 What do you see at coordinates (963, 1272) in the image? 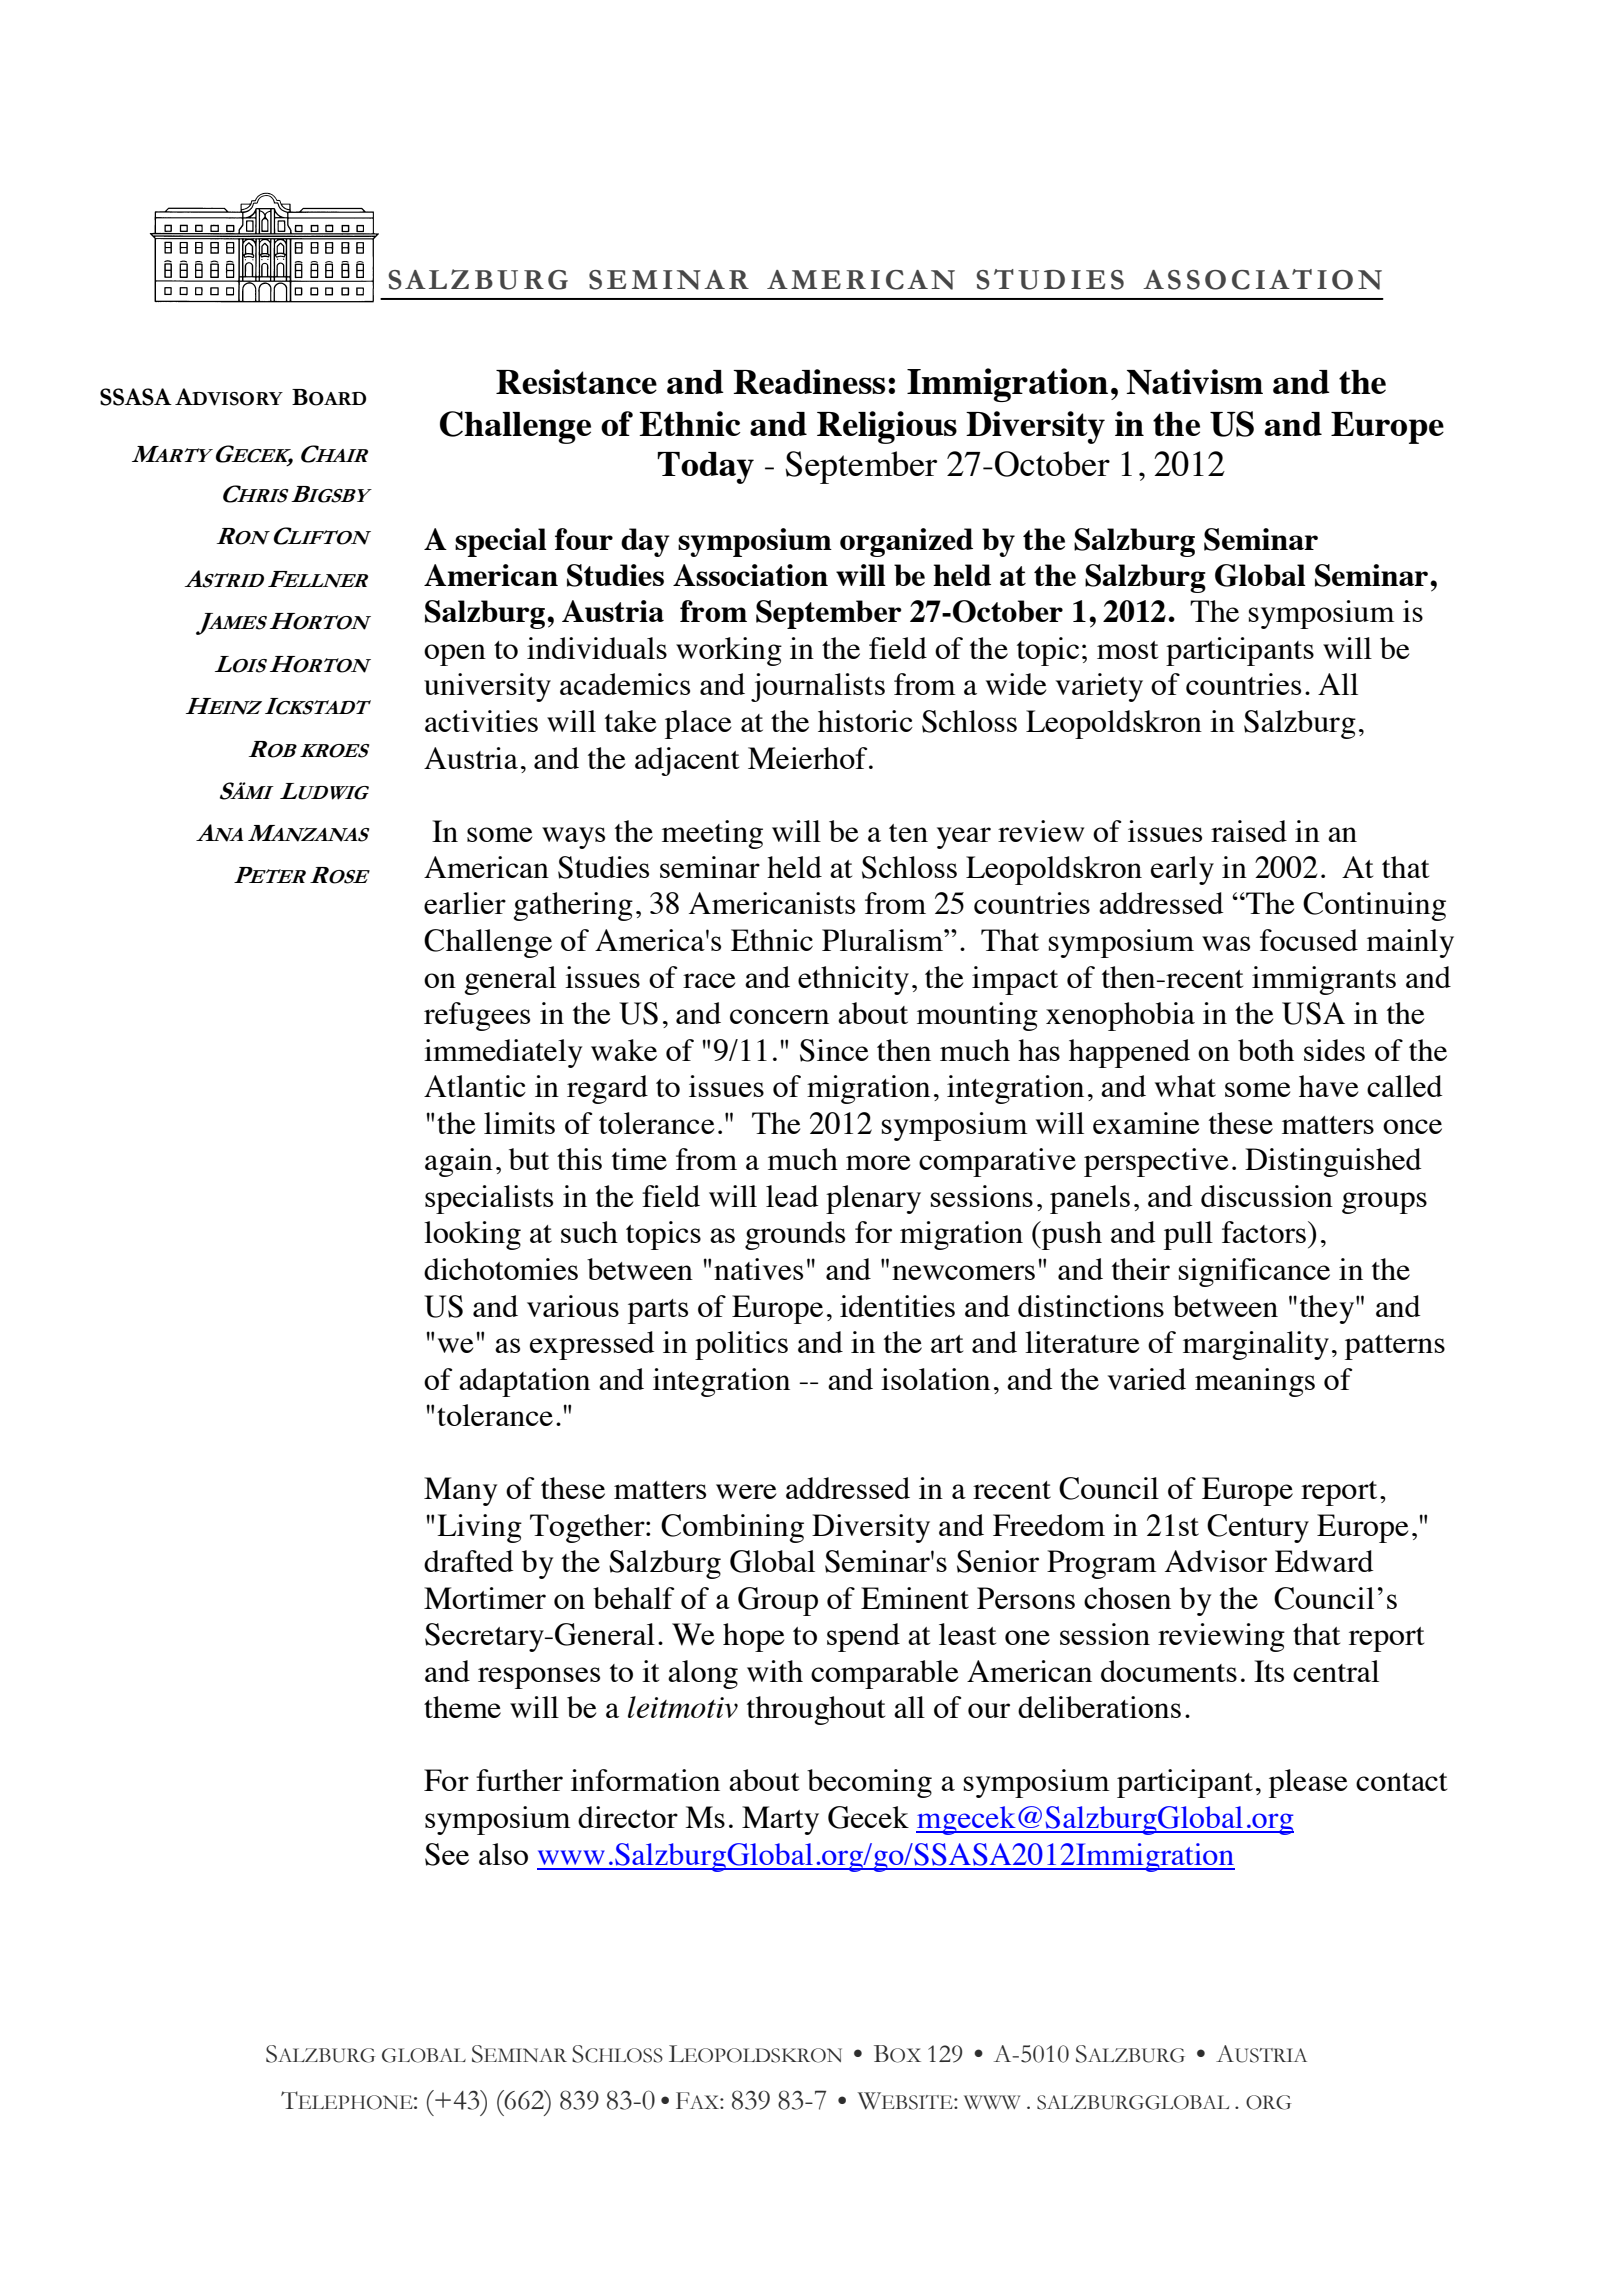
I see `newcomers` at bounding box center [963, 1272].
